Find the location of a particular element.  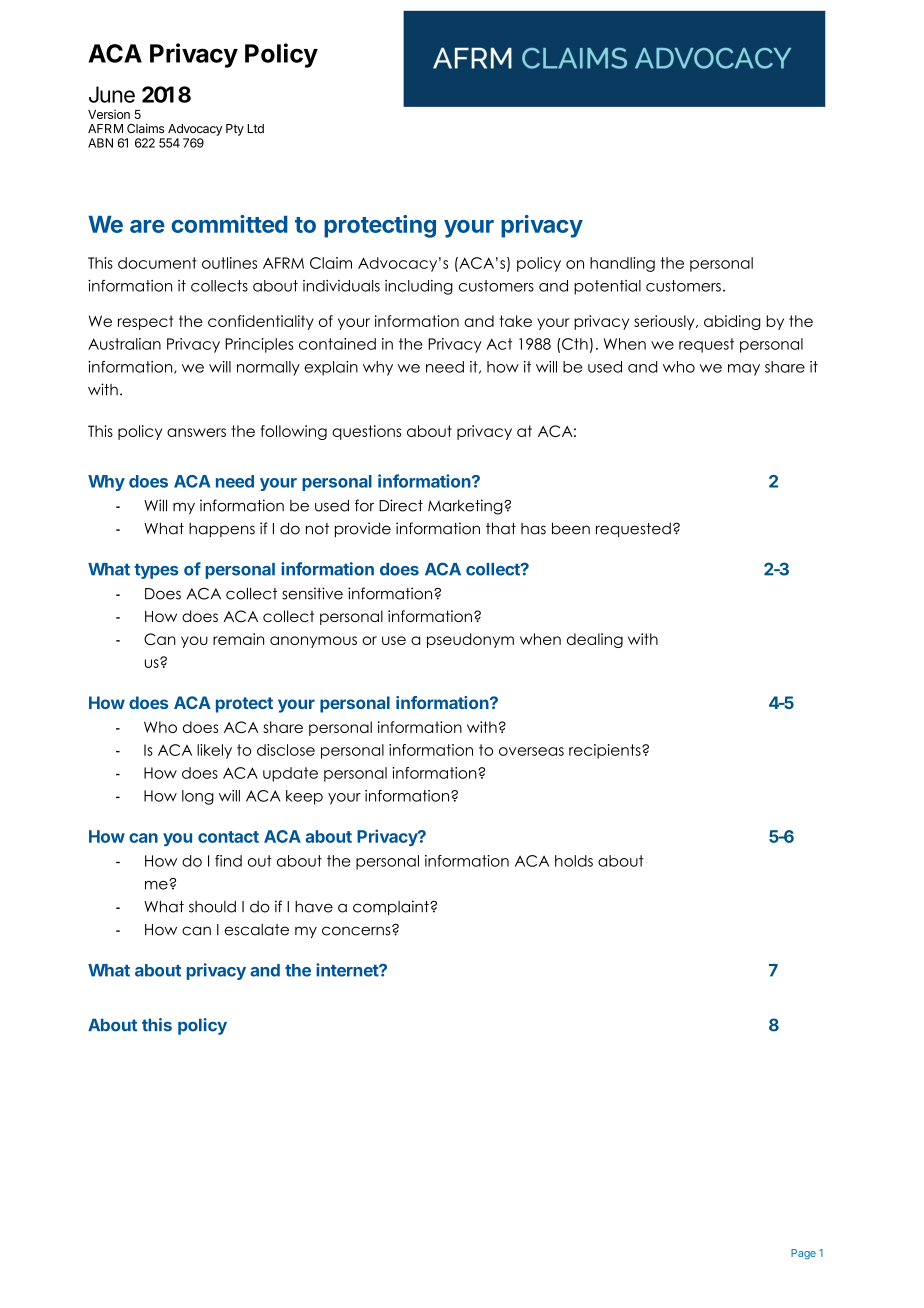

that is located at coordinates (501, 528).
